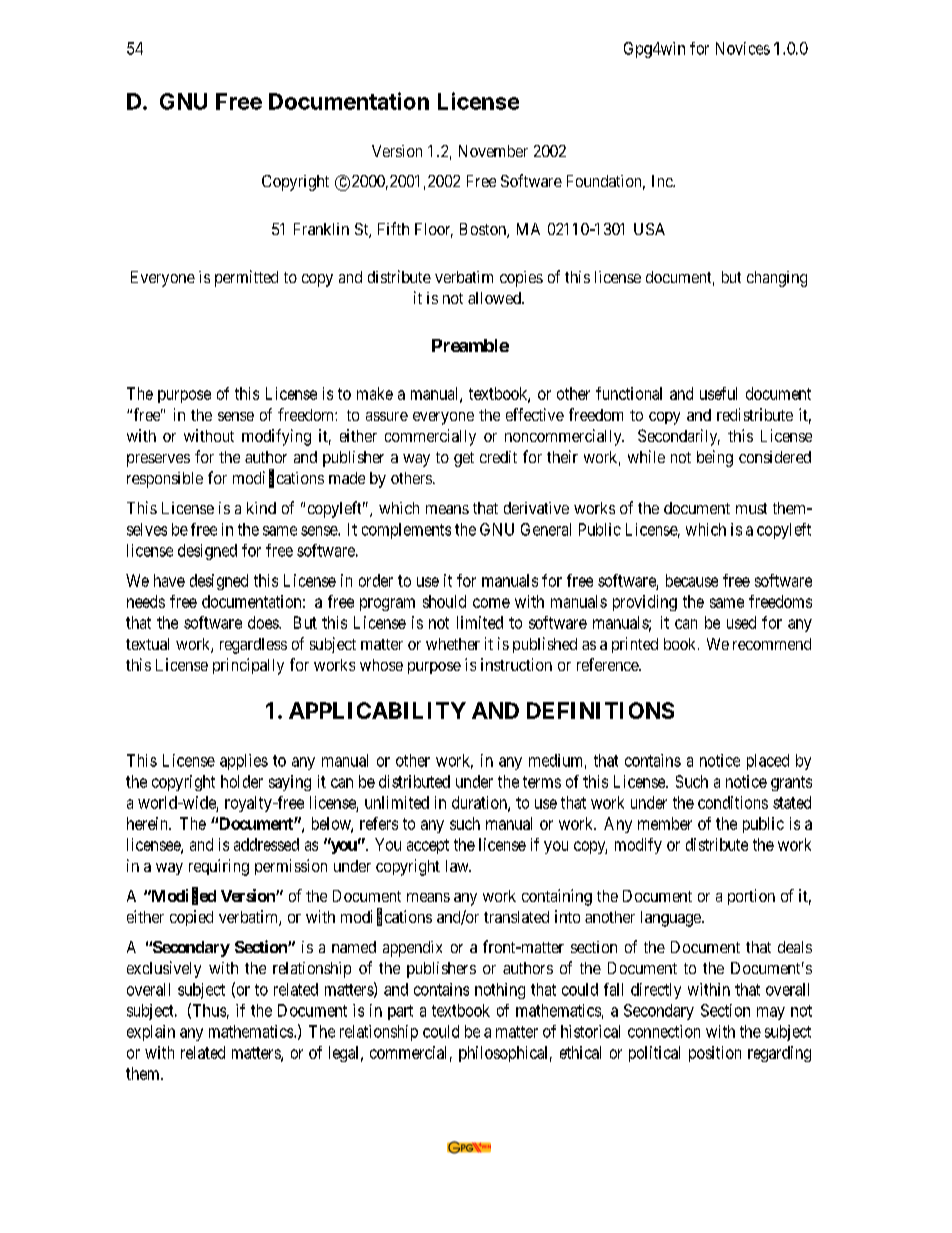 This screenshot has width=952, height=1233. Describe the element at coordinates (692, 580) in the screenshot. I see `because` at that location.
